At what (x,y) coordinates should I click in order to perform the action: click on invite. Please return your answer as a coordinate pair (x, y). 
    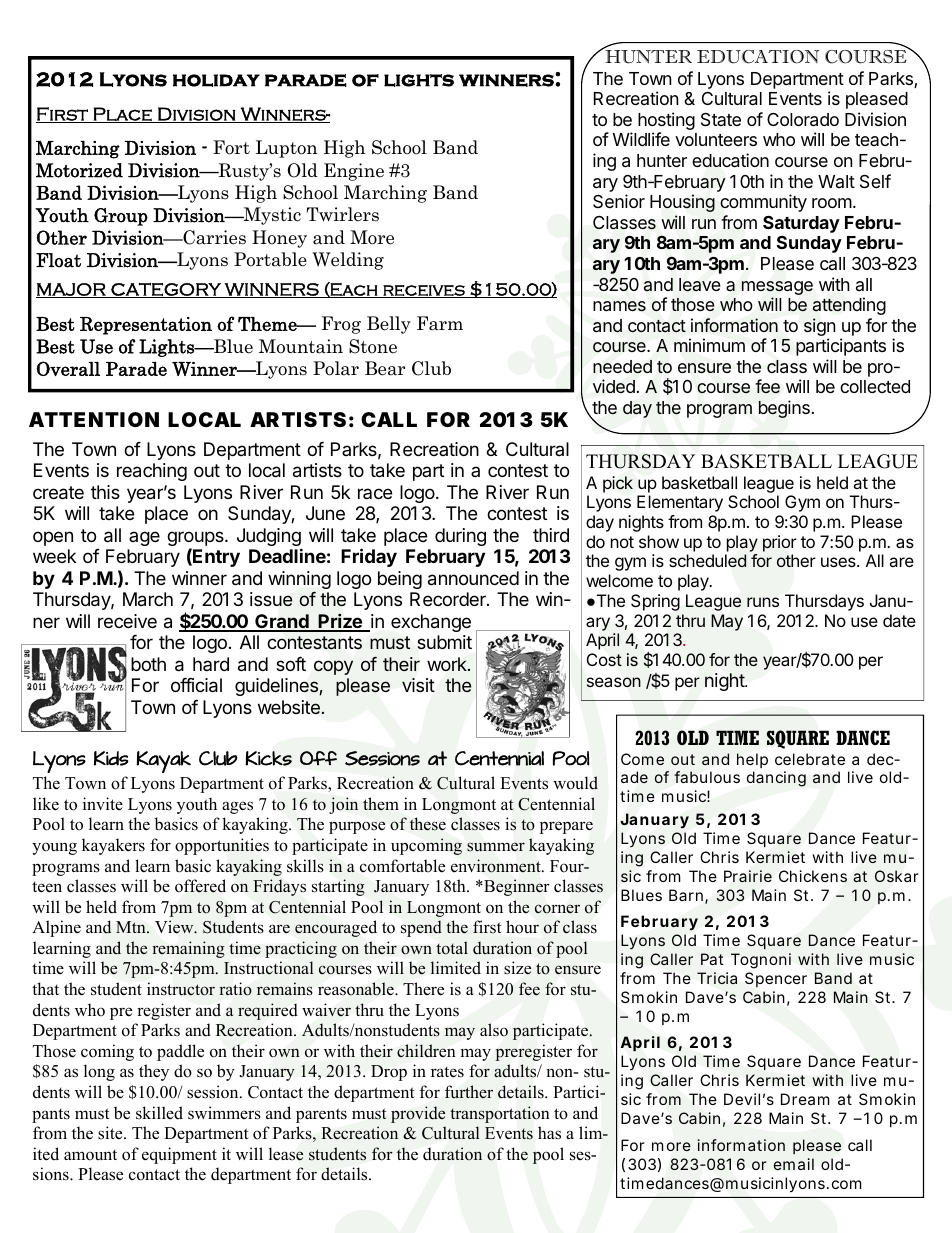
    Looking at the image, I should click on (103, 803).
